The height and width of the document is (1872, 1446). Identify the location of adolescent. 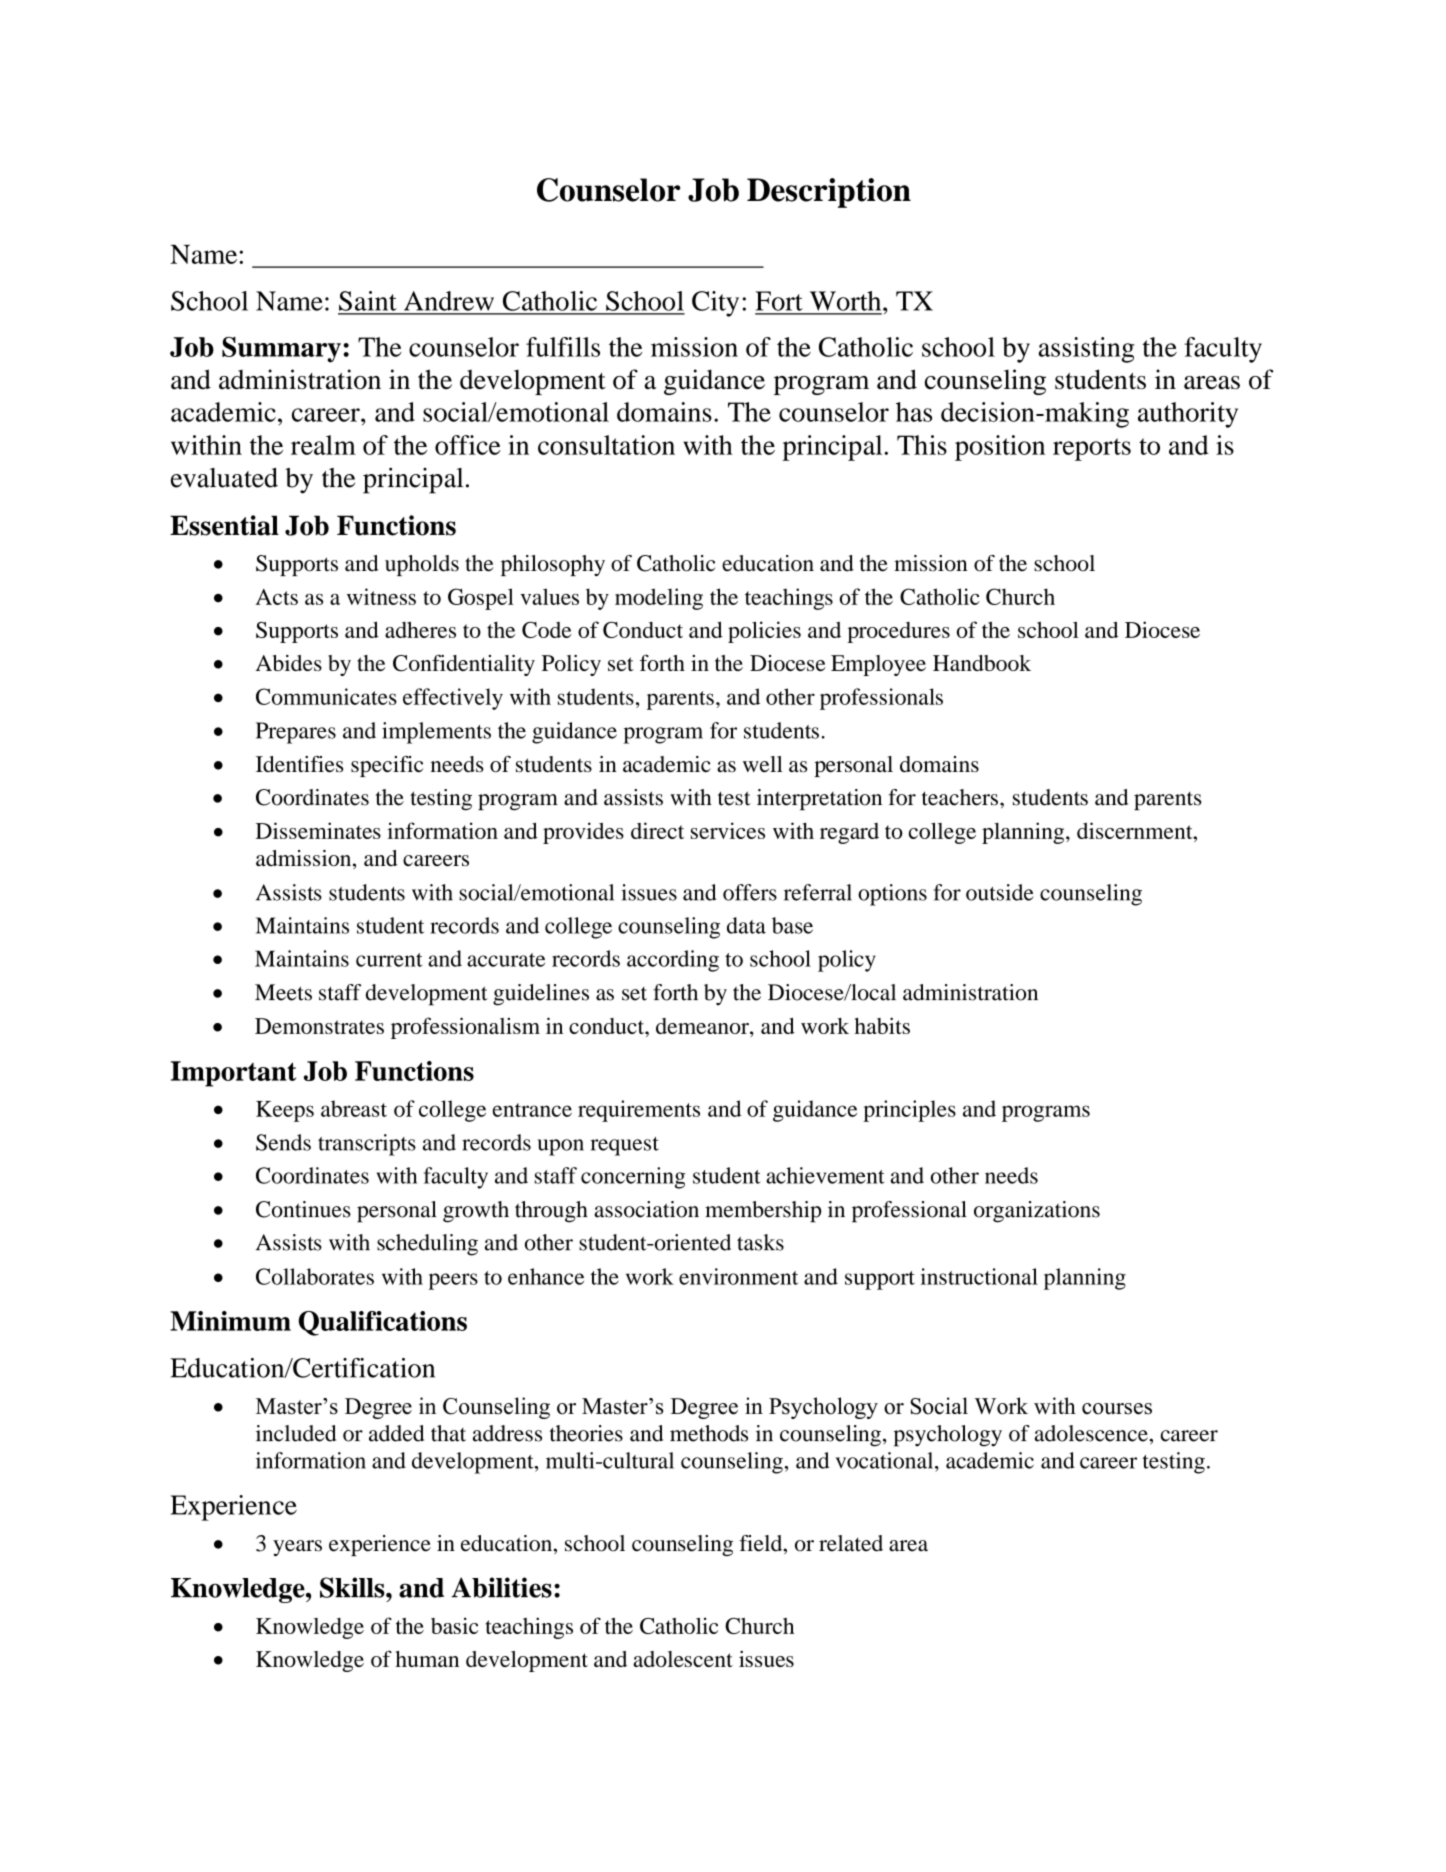
(683, 1659).
